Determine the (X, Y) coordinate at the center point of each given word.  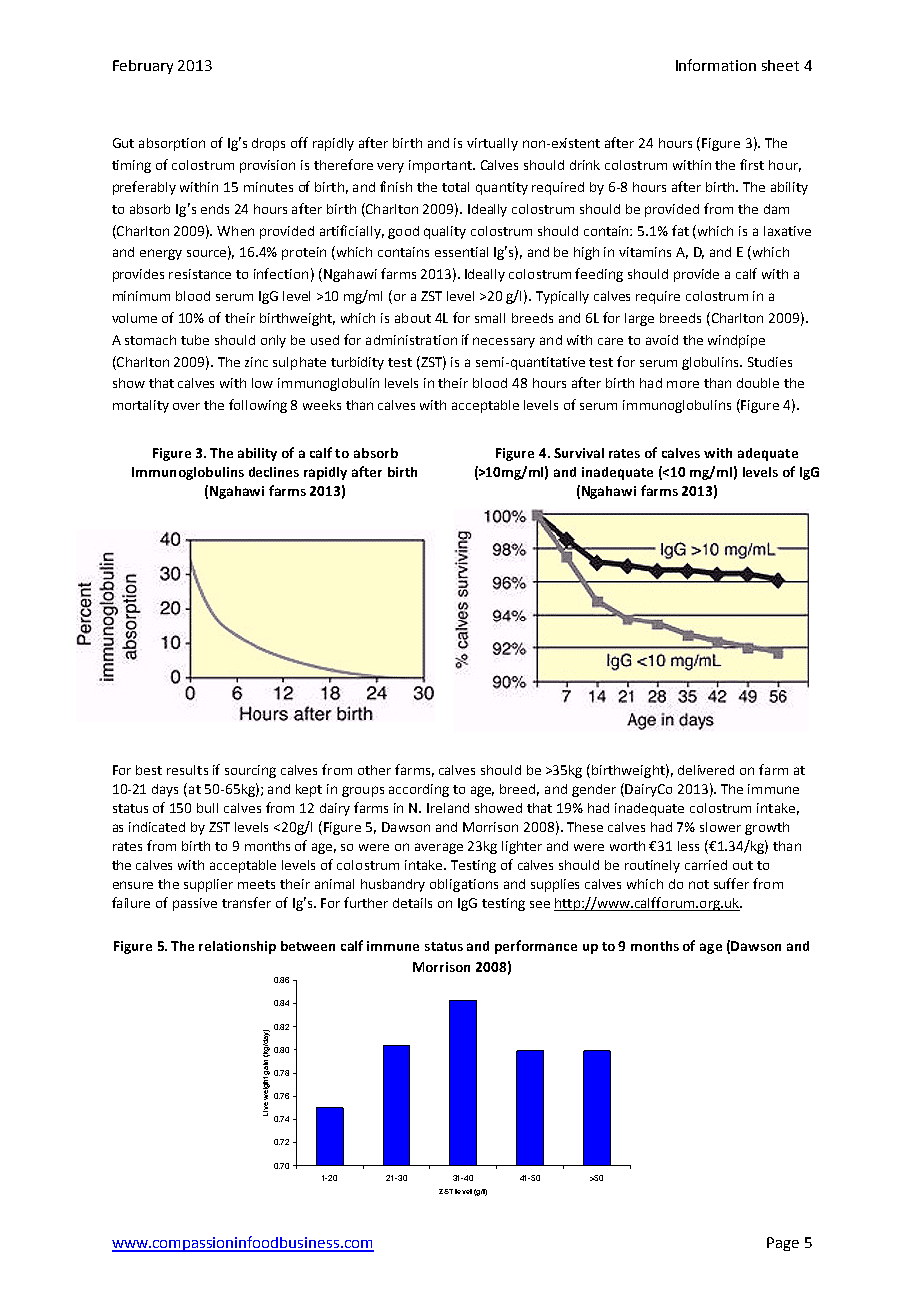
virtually (492, 144)
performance (536, 947)
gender (594, 790)
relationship (237, 947)
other (374, 770)
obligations (464, 885)
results (187, 770)
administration (411, 340)
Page (783, 1244)
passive (195, 904)
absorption (172, 144)
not (699, 884)
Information (716, 65)
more (683, 384)
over (186, 406)
